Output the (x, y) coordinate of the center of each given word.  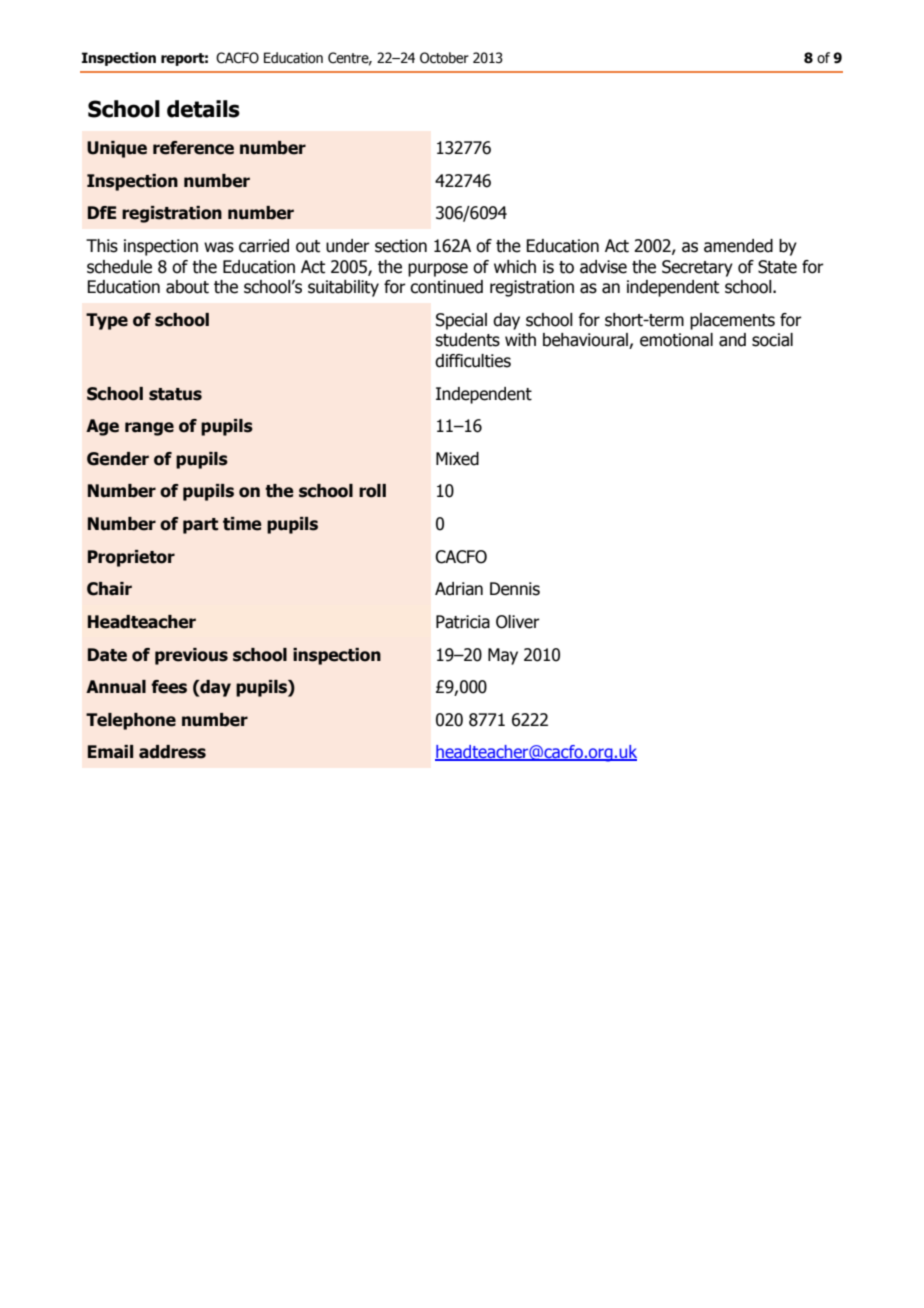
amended (738, 246)
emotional (676, 340)
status (175, 394)
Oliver (518, 622)
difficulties (473, 361)
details (203, 109)
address (172, 752)
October (444, 58)
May (503, 656)
